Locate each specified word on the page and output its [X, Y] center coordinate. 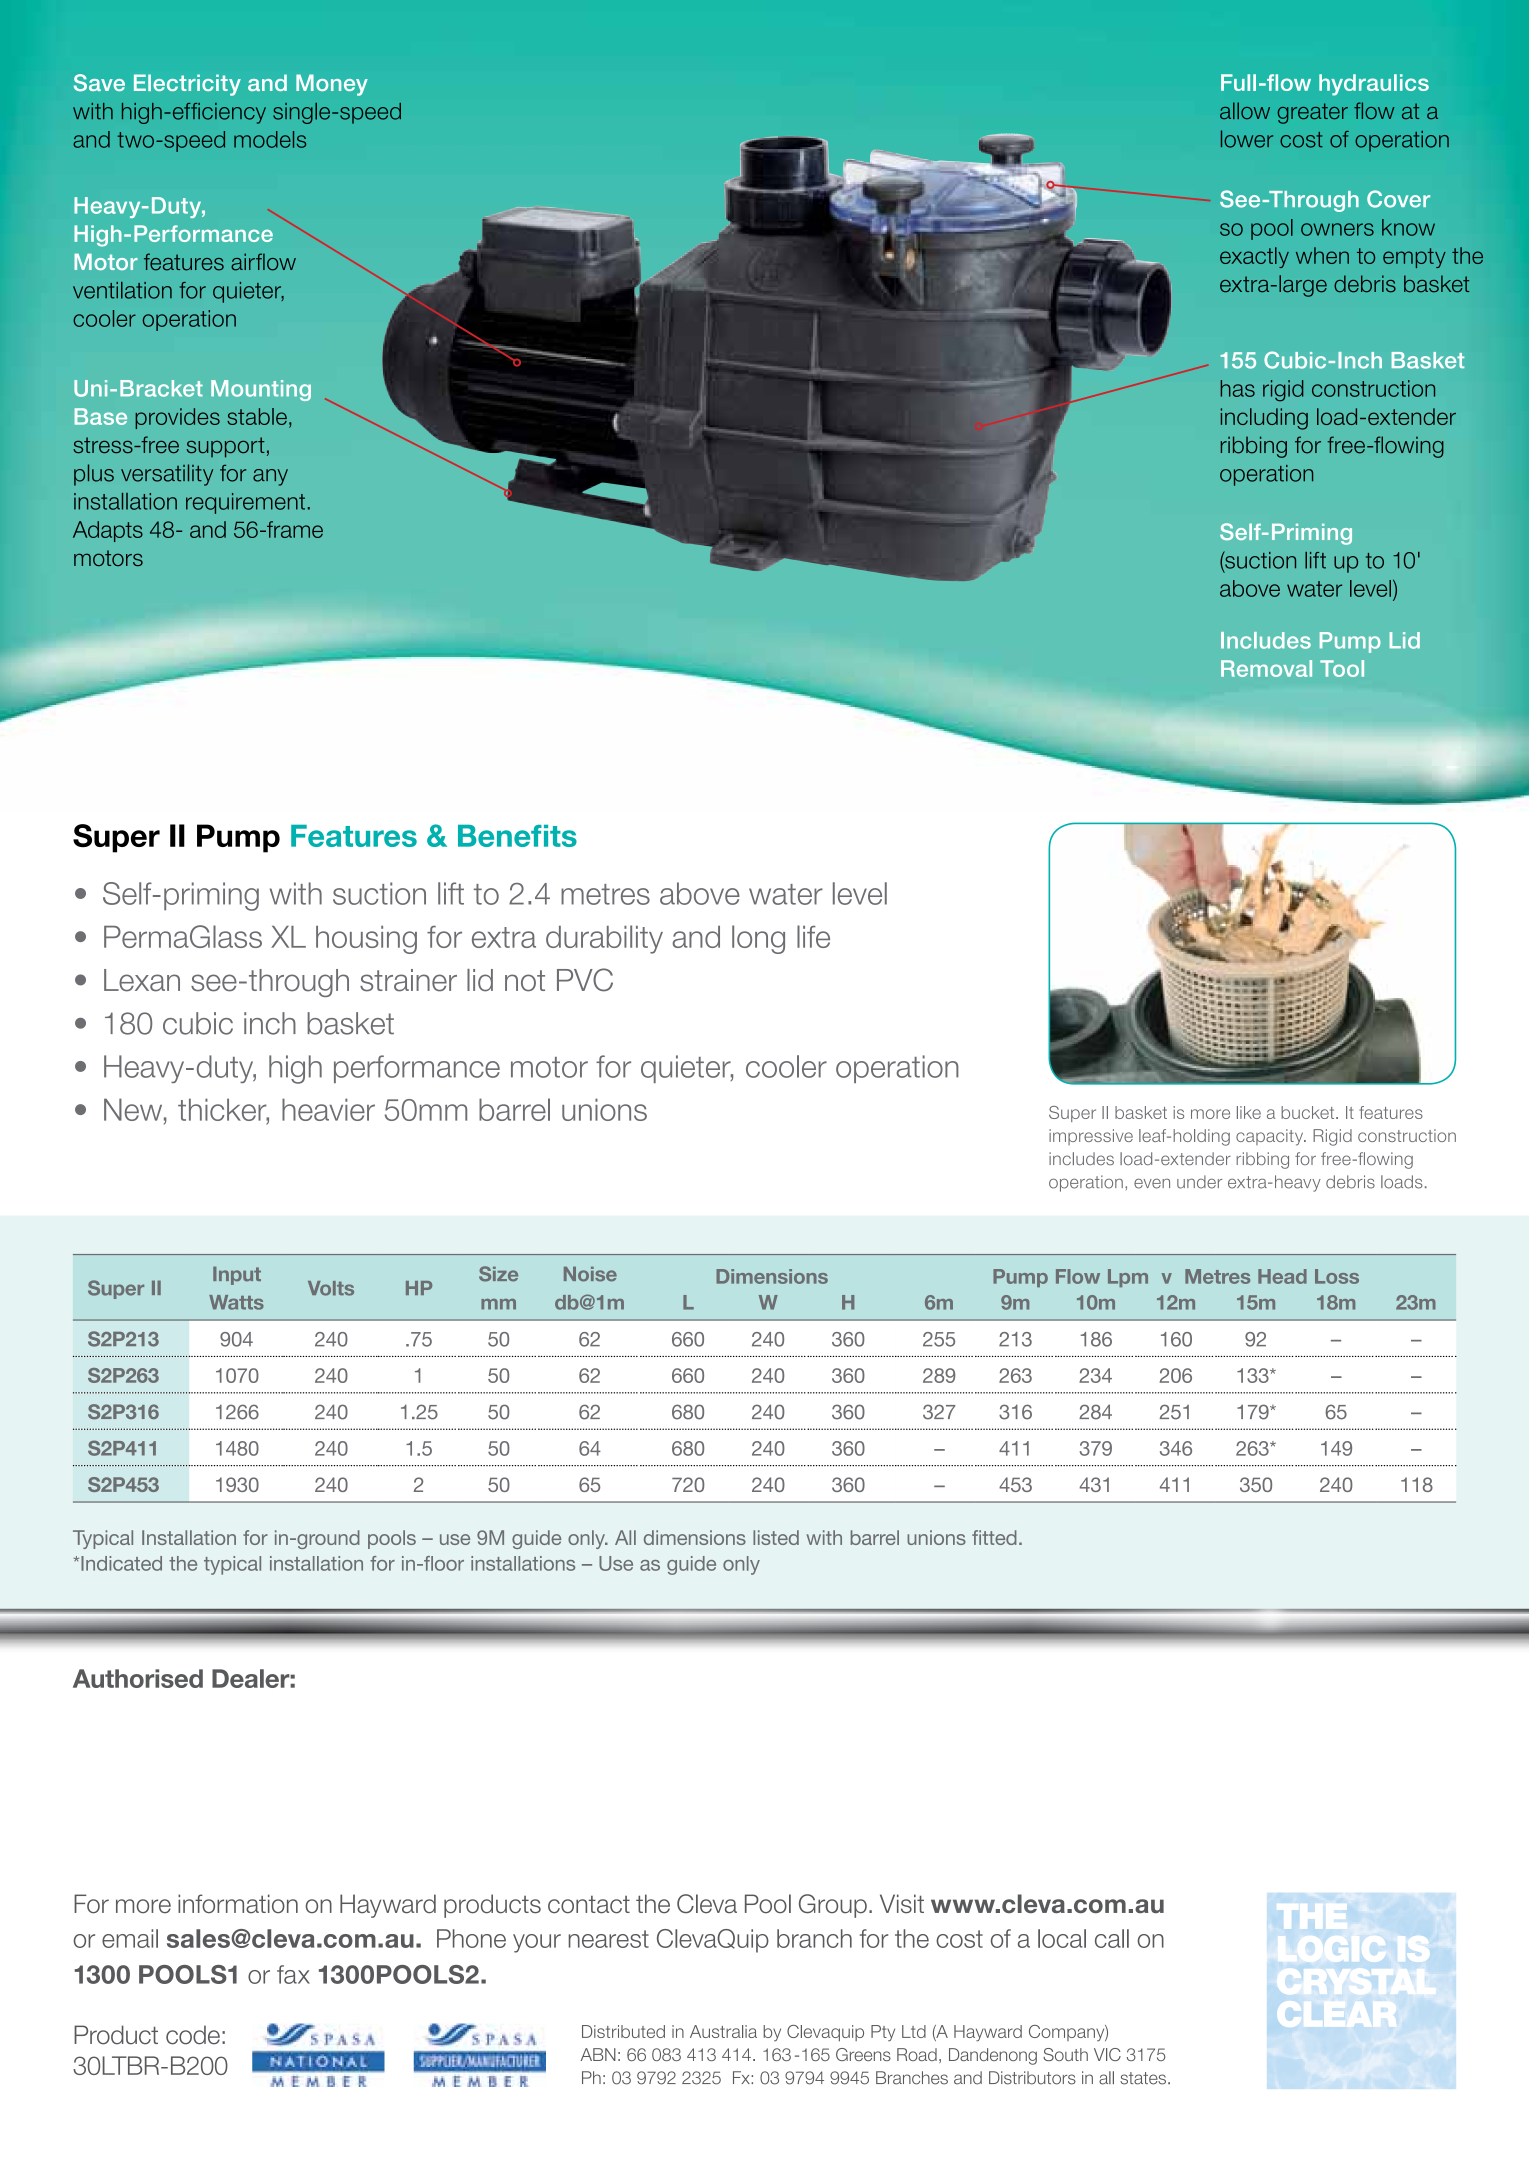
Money [332, 85]
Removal [1266, 668]
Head [1282, 1276]
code [193, 2035]
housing [366, 940]
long [758, 939]
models [270, 139]
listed [776, 1537]
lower [1247, 139]
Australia [723, 2031]
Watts [236, 1302]
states [1143, 2078]
